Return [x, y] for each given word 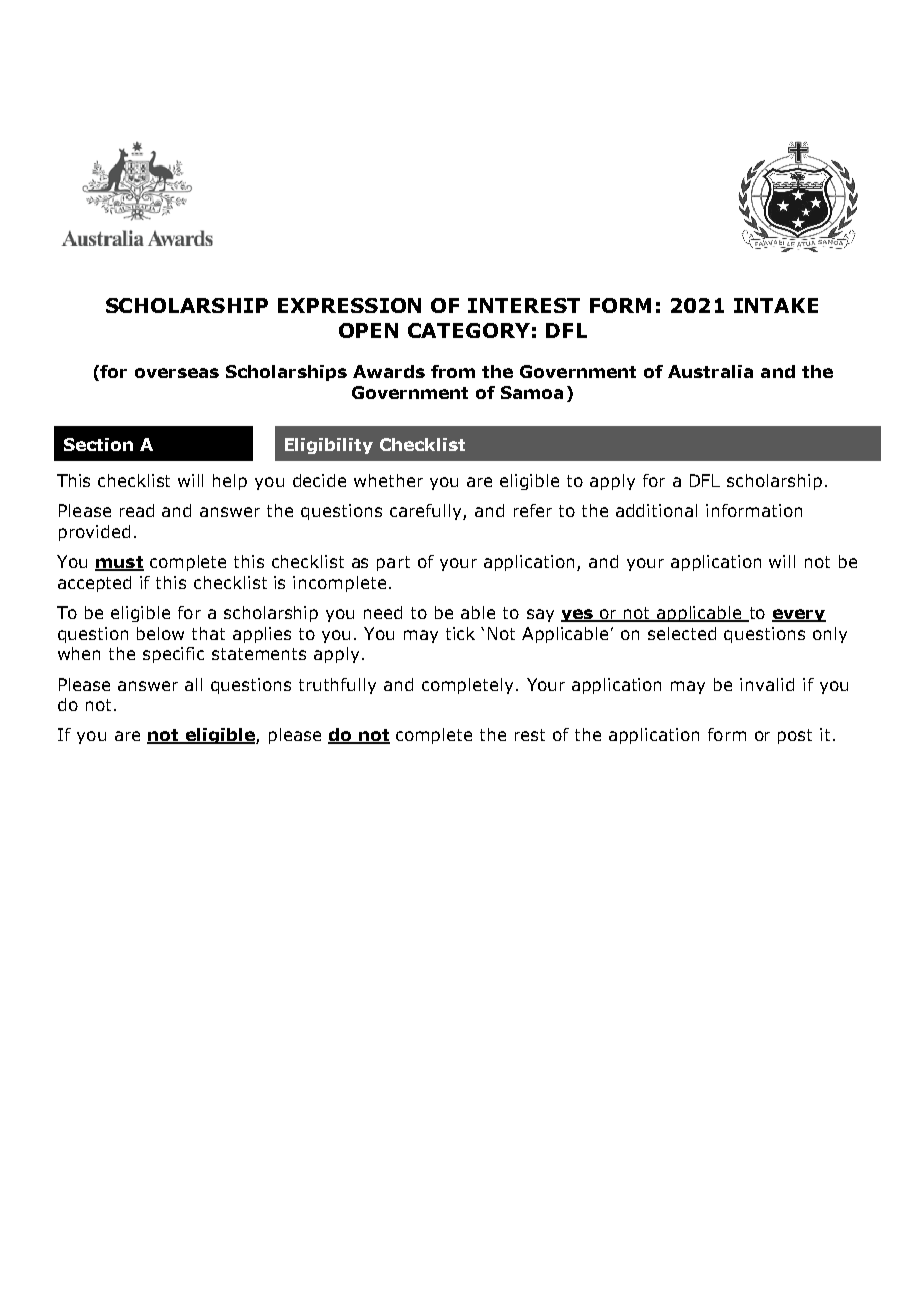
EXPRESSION [349, 305]
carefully [427, 512]
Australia [710, 371]
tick [460, 633]
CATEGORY [469, 330]
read [137, 510]
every [799, 615]
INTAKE [776, 305]
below [160, 633]
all [193, 684]
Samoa [532, 392]
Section [98, 444]
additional [656, 510]
